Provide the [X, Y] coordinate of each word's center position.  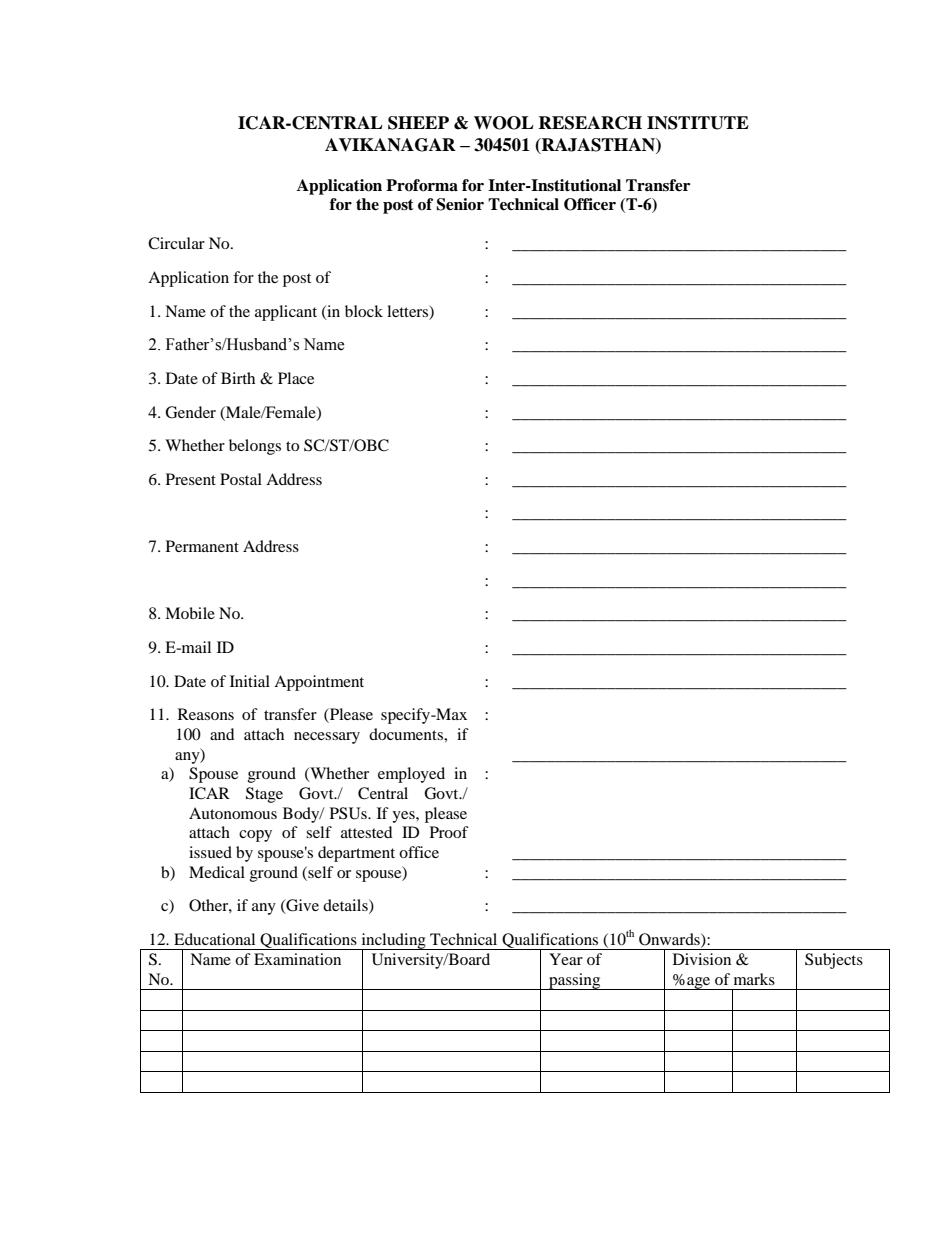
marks [754, 979]
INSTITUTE [698, 123]
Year [566, 959]
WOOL [504, 123]
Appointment [319, 683]
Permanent [202, 546]
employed [411, 775]
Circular [176, 243]
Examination [297, 959]
